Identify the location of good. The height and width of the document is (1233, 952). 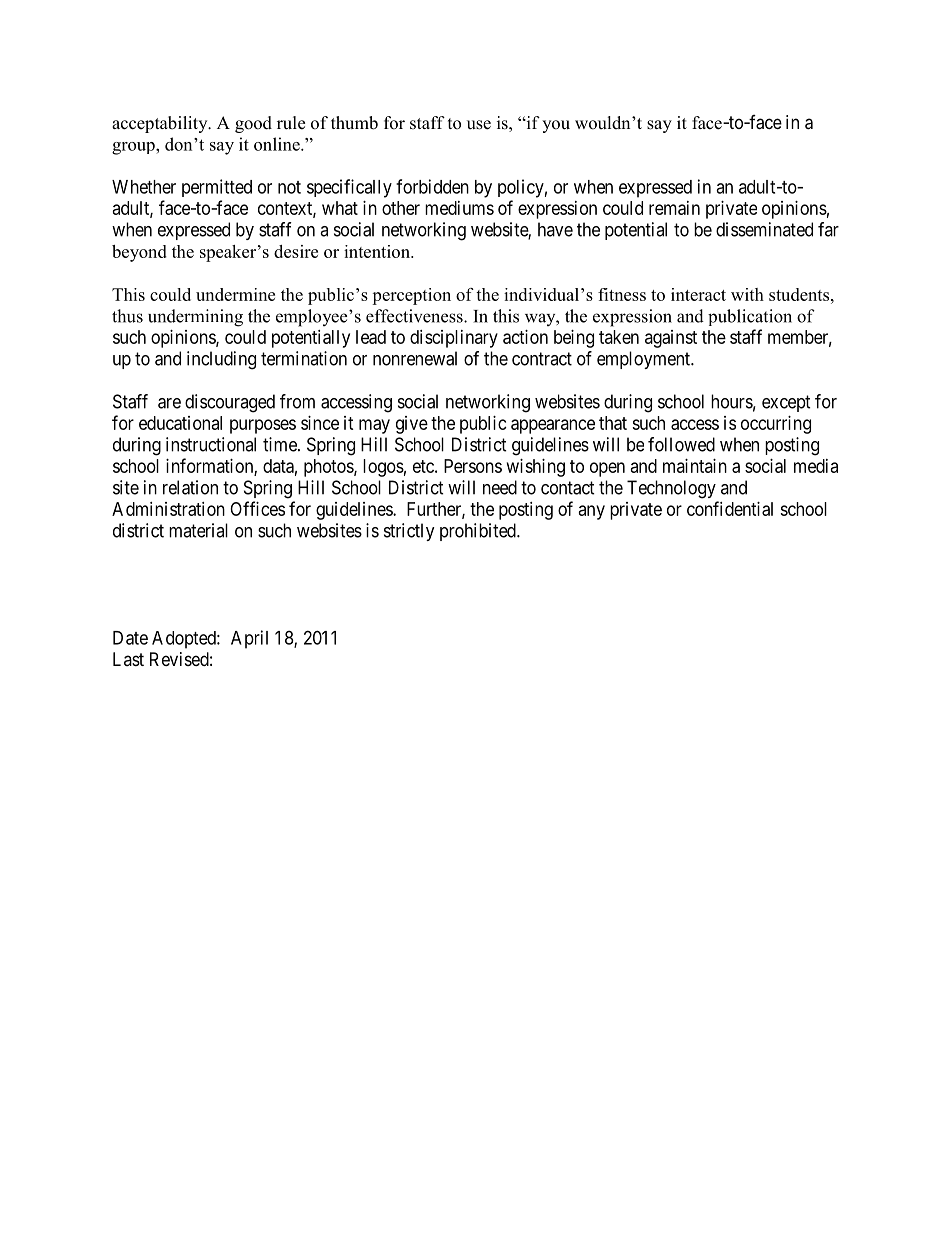
(253, 124).
